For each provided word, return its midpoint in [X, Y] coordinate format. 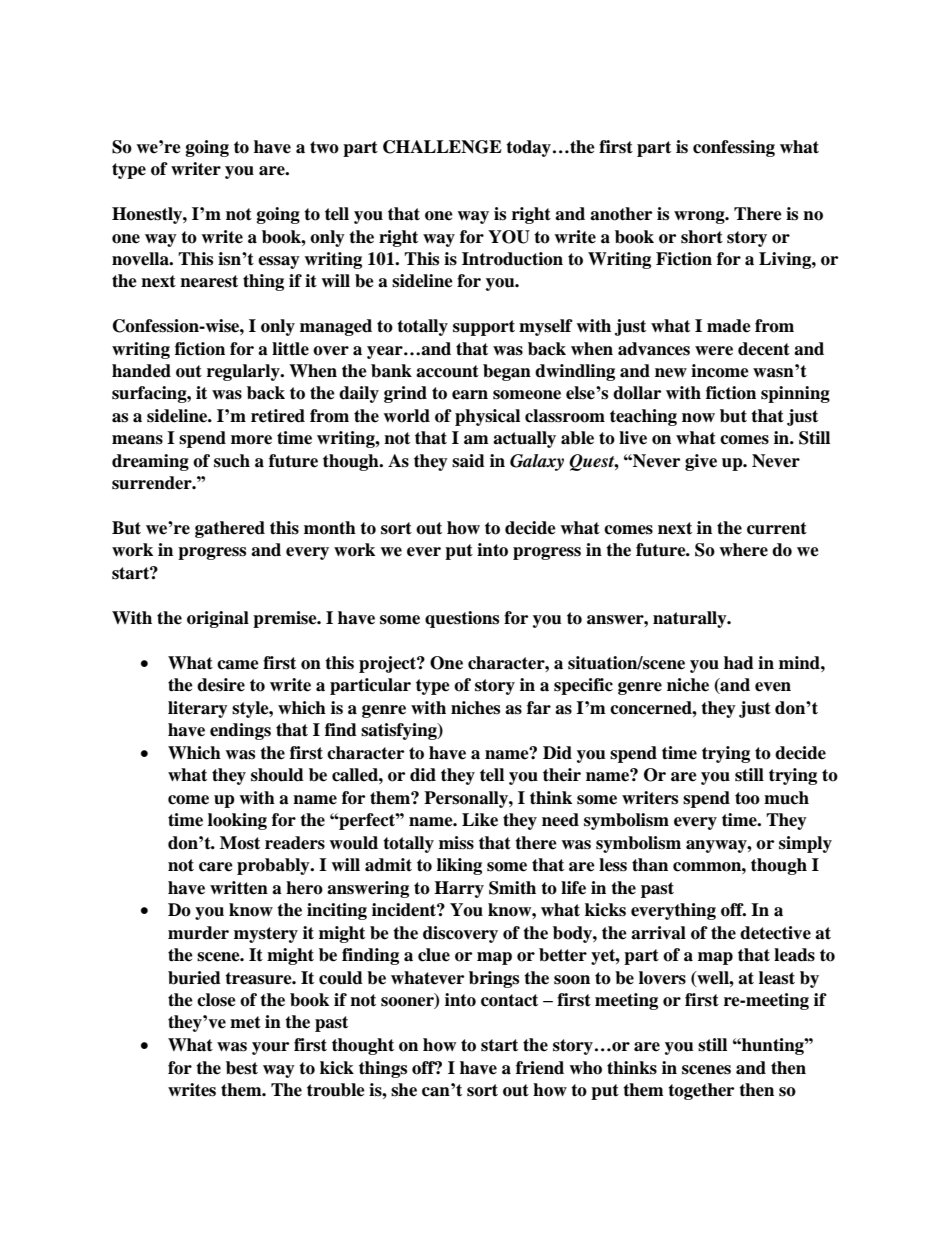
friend [540, 1068]
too [747, 798]
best [242, 1068]
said [468, 461]
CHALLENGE [442, 147]
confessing [734, 148]
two [324, 147]
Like [480, 820]
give [701, 462]
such [232, 461]
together [701, 1091]
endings [240, 731]
